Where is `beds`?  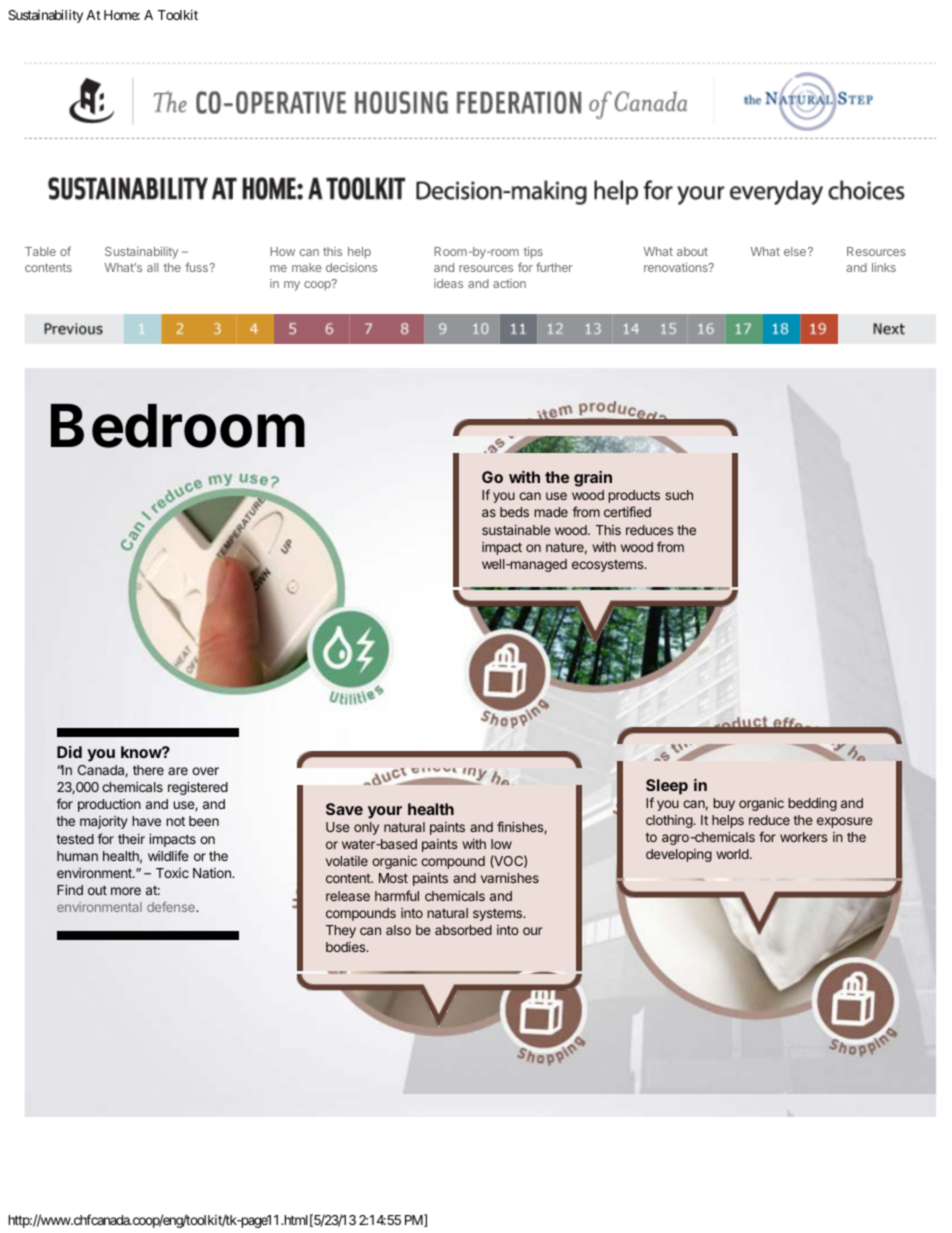
beds is located at coordinates (514, 512).
